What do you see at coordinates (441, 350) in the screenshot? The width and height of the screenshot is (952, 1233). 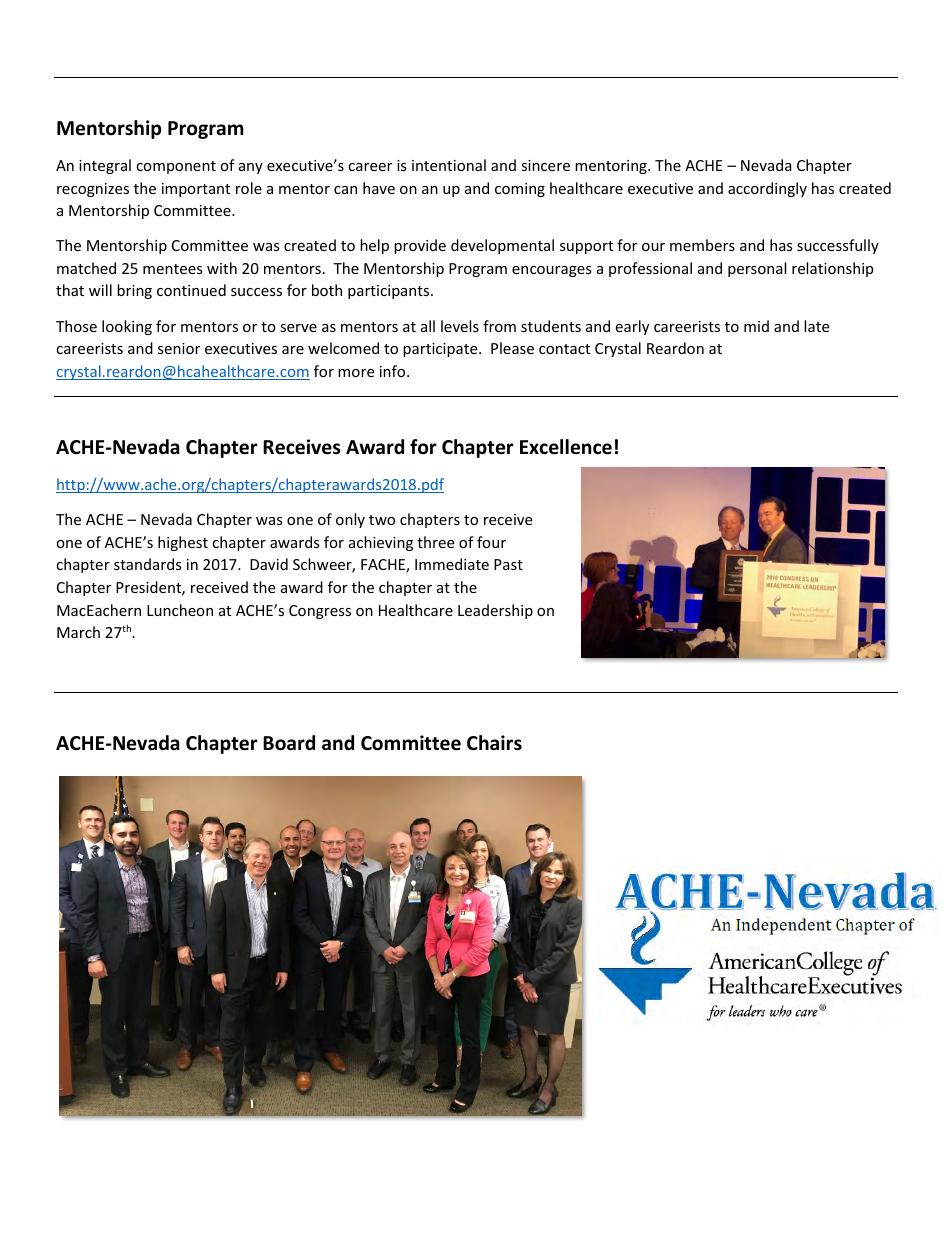 I see `participate` at bounding box center [441, 350].
